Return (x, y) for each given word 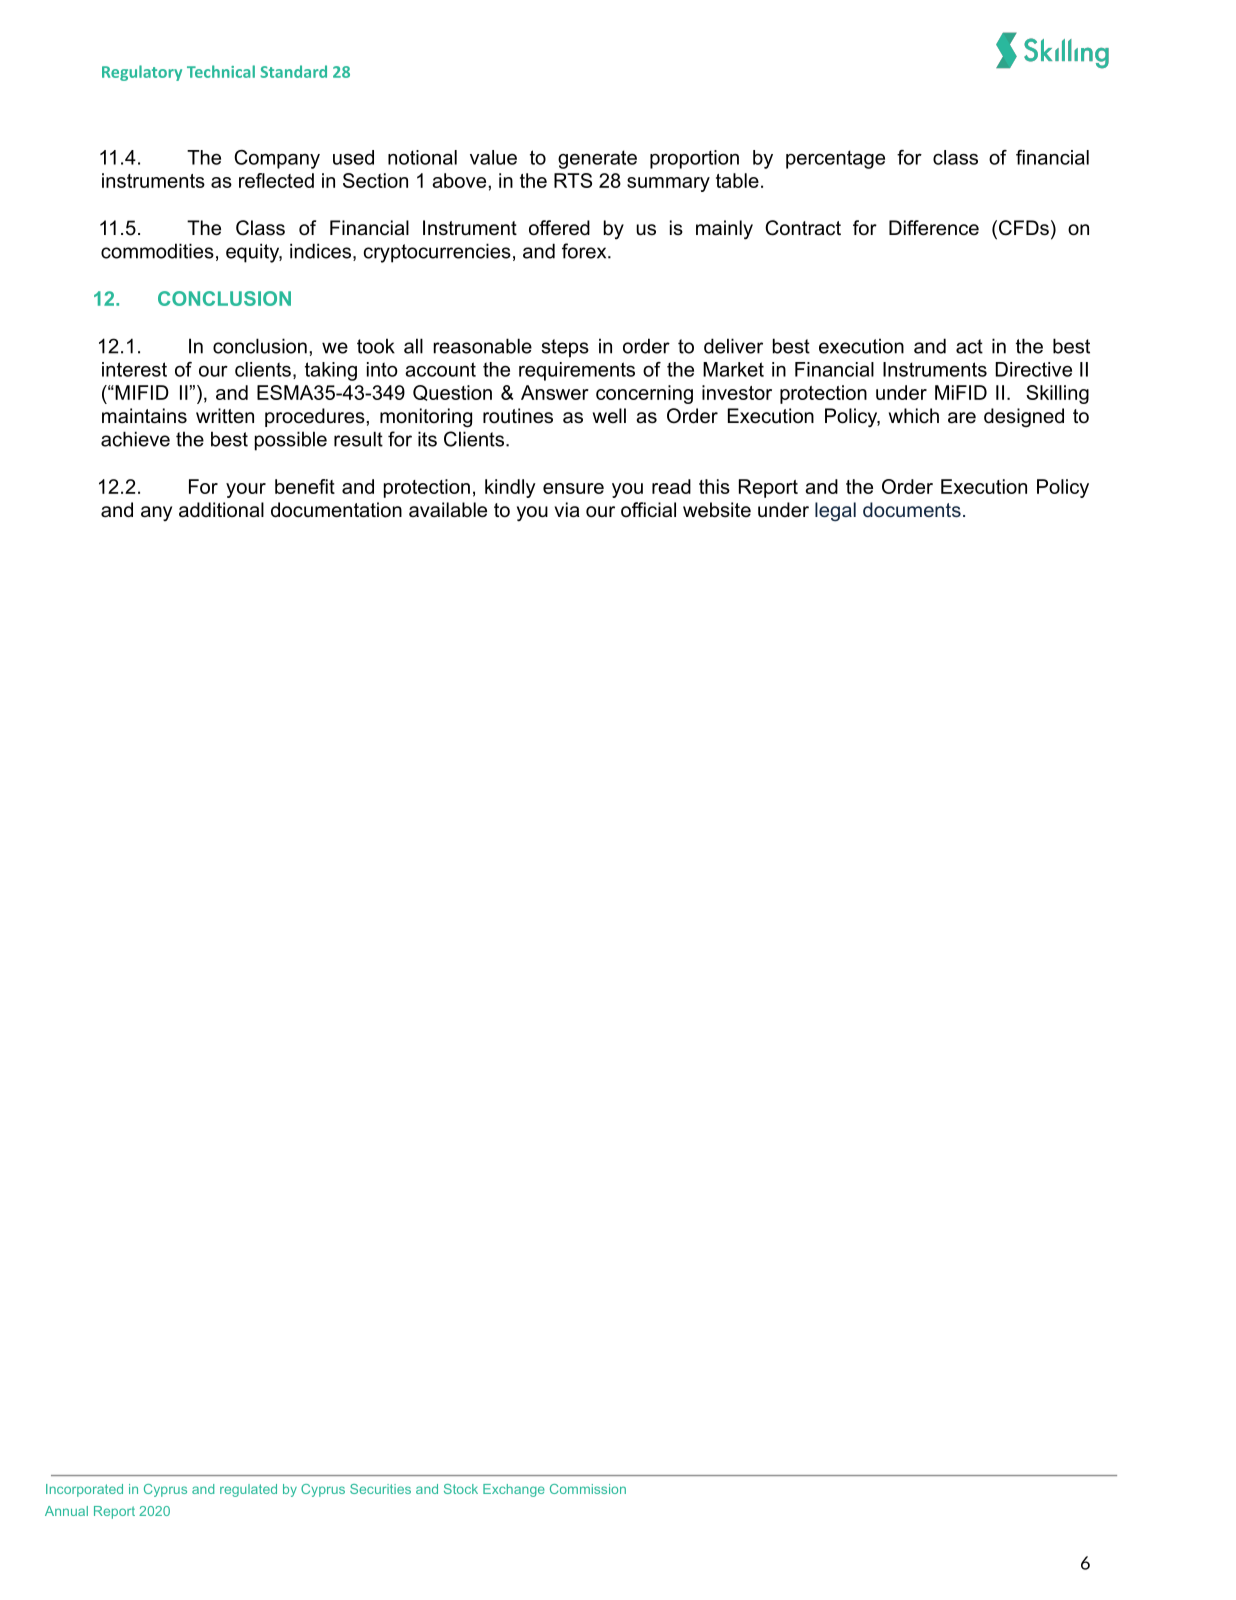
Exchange (514, 1490)
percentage (835, 159)
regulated (248, 1490)
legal (835, 511)
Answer (555, 392)
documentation (336, 510)
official (648, 510)
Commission (588, 1489)
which (914, 416)
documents (912, 509)
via (567, 510)
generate (597, 159)
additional (221, 510)
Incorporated (84, 1490)
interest (134, 369)
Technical (221, 71)
